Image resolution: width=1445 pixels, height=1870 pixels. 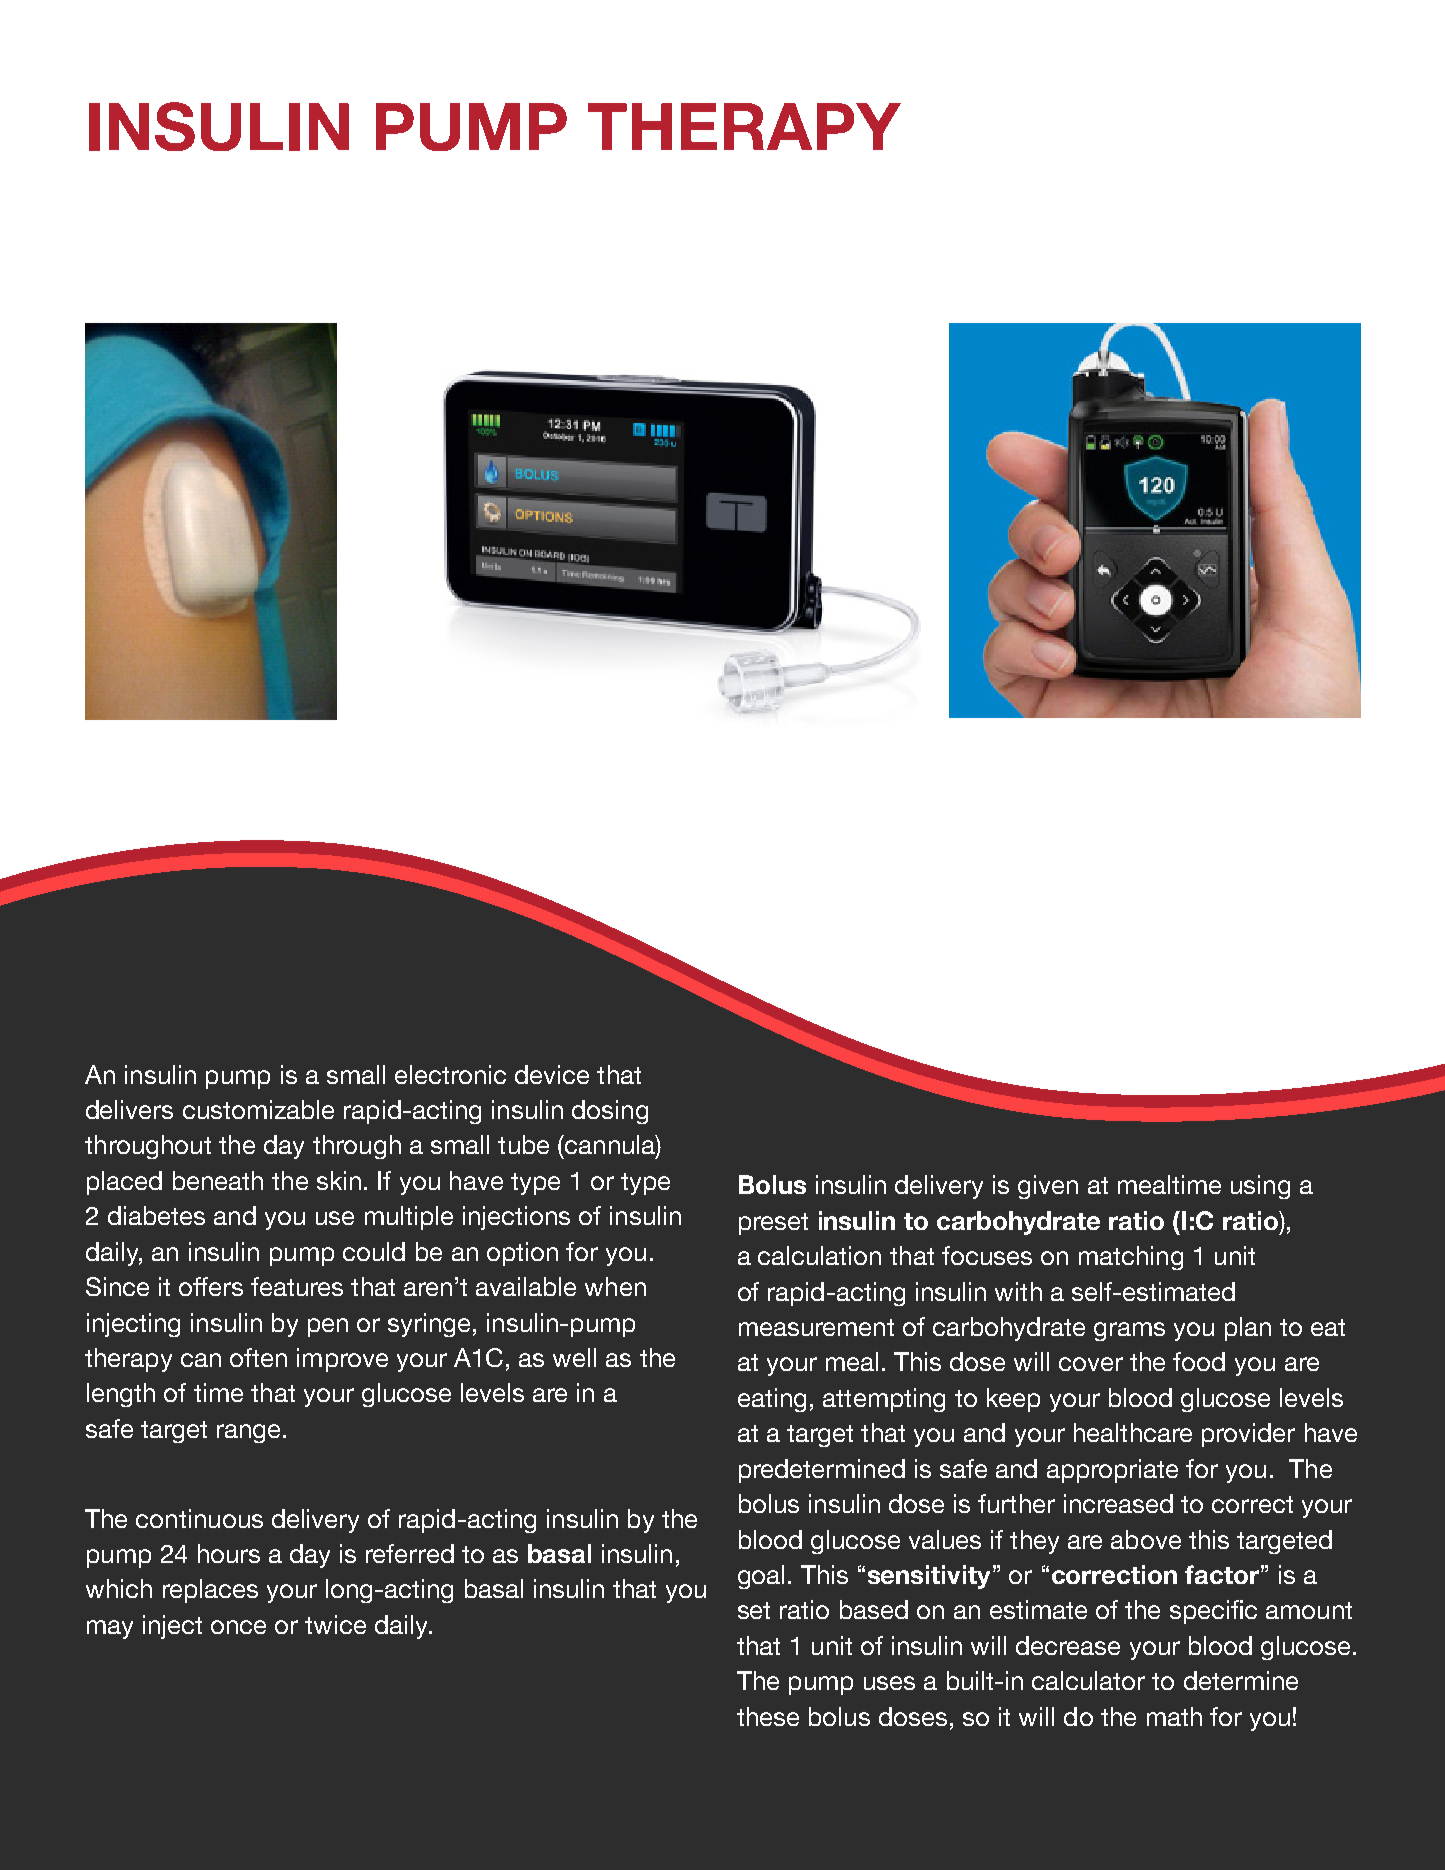 What do you see at coordinates (773, 1224) in the screenshot?
I see `preset` at bounding box center [773, 1224].
